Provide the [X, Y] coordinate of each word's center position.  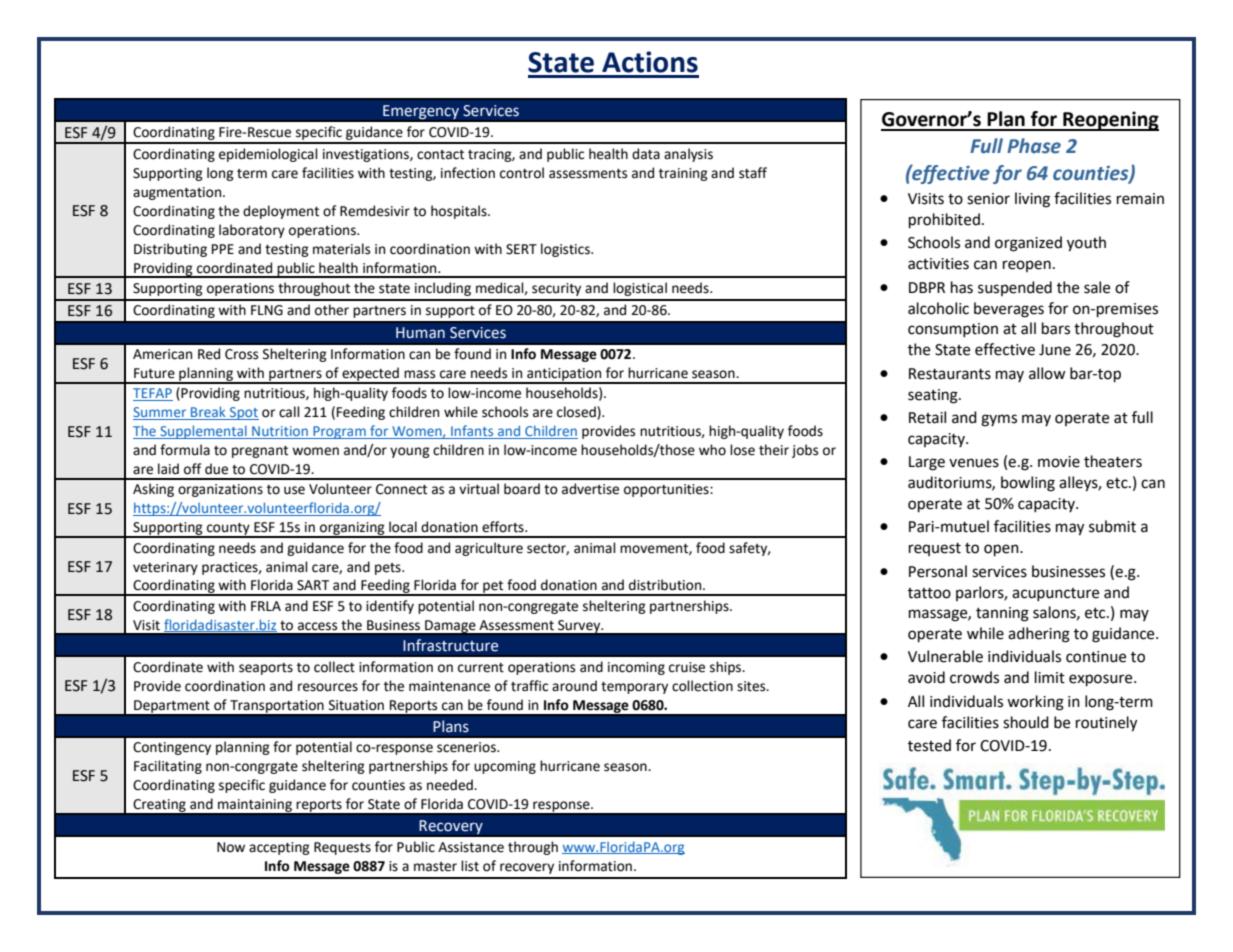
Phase [1034, 146]
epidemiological [268, 155]
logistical [640, 289]
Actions [650, 62]
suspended [1015, 288]
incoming [636, 668]
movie [1059, 462]
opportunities [667, 490]
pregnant [260, 452]
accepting [279, 848]
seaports [266, 669]
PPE [223, 249]
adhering [1039, 635]
